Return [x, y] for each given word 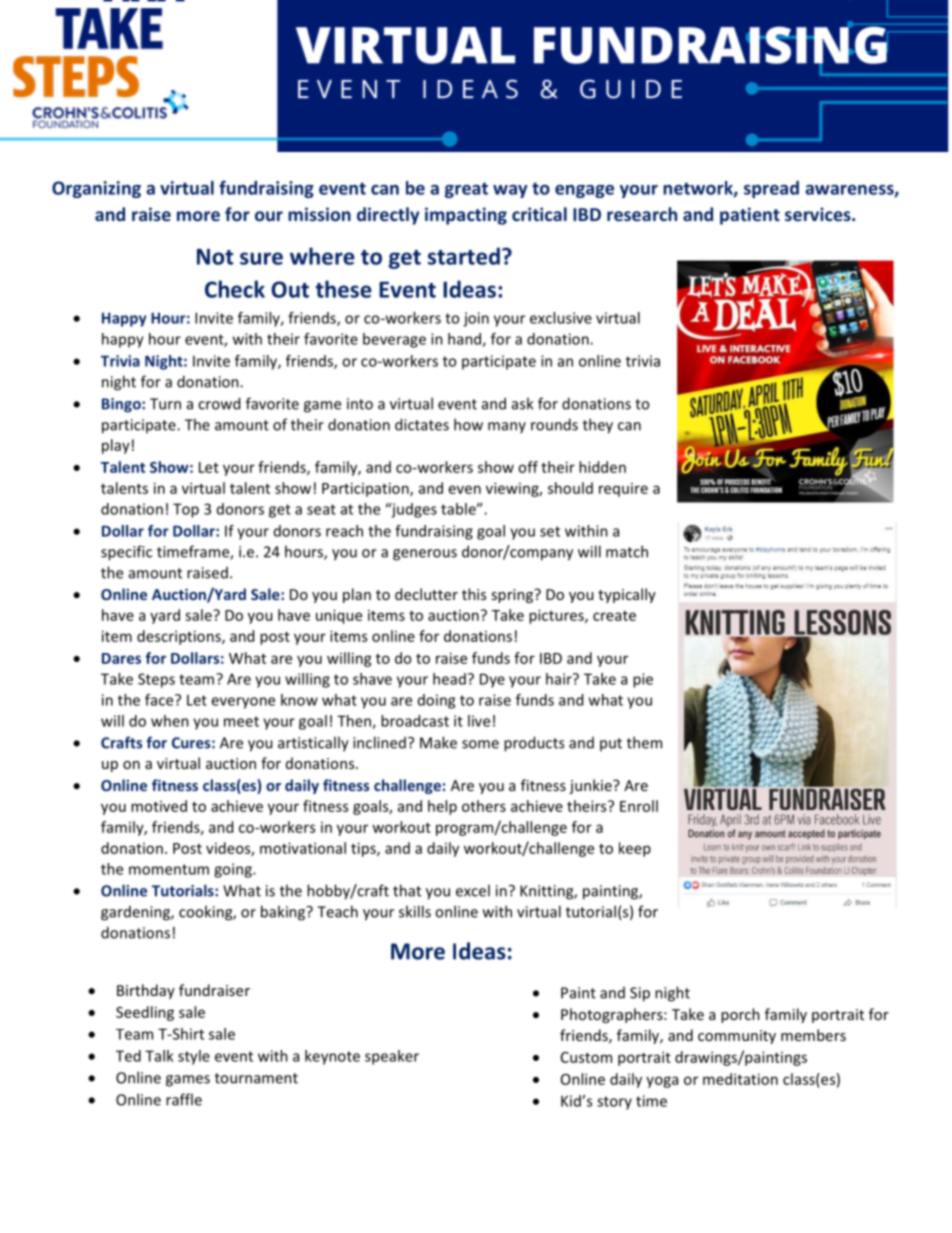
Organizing [96, 189]
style [194, 1057]
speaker [392, 1057]
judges [413, 510]
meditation [740, 1079]
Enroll [639, 806]
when [170, 721]
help [442, 807]
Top [186, 510]
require [623, 490]
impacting [466, 216]
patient [750, 216]
